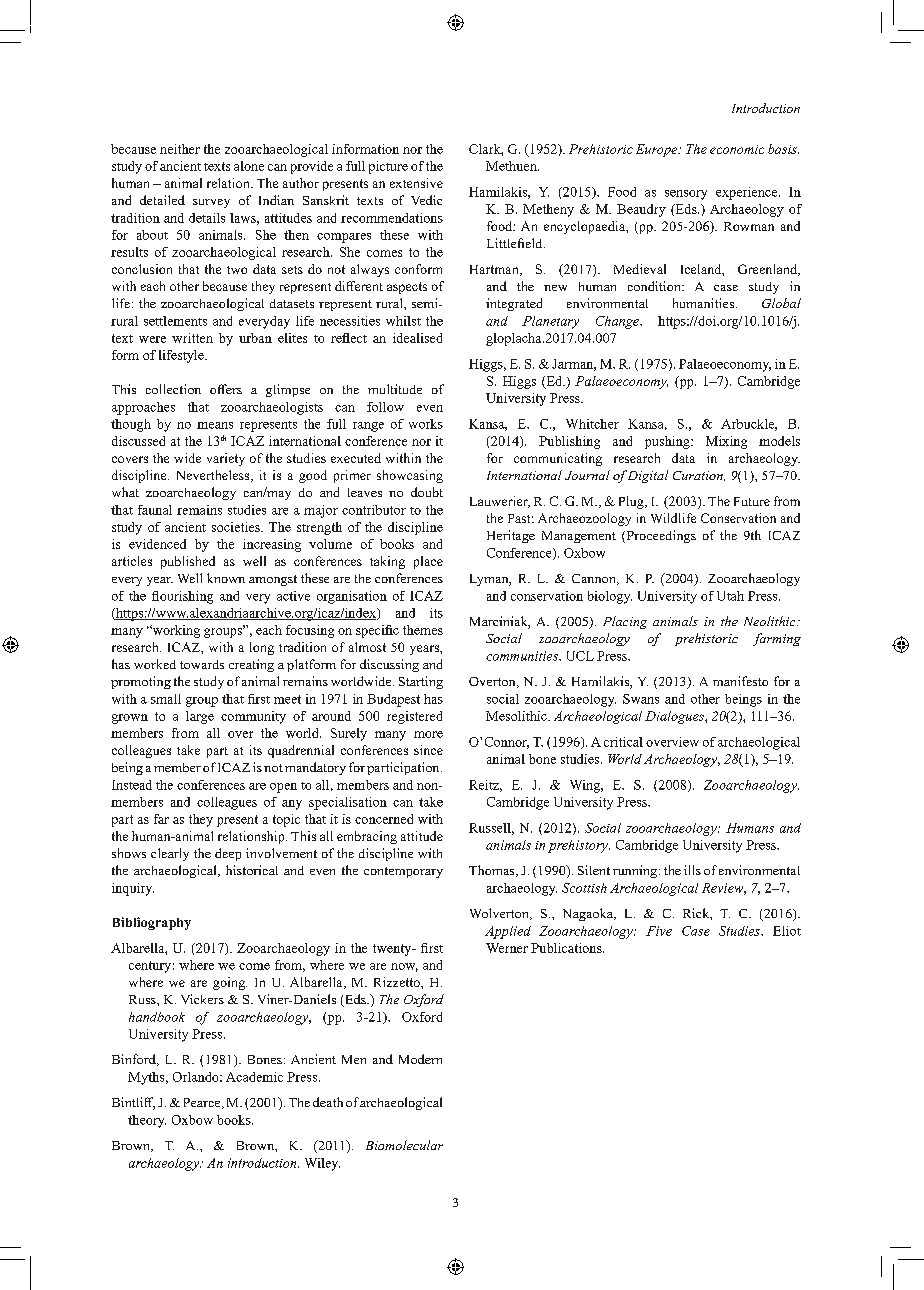 The height and width of the document is (1290, 924). Describe the element at coordinates (428, 562) in the document. I see `place` at that location.
